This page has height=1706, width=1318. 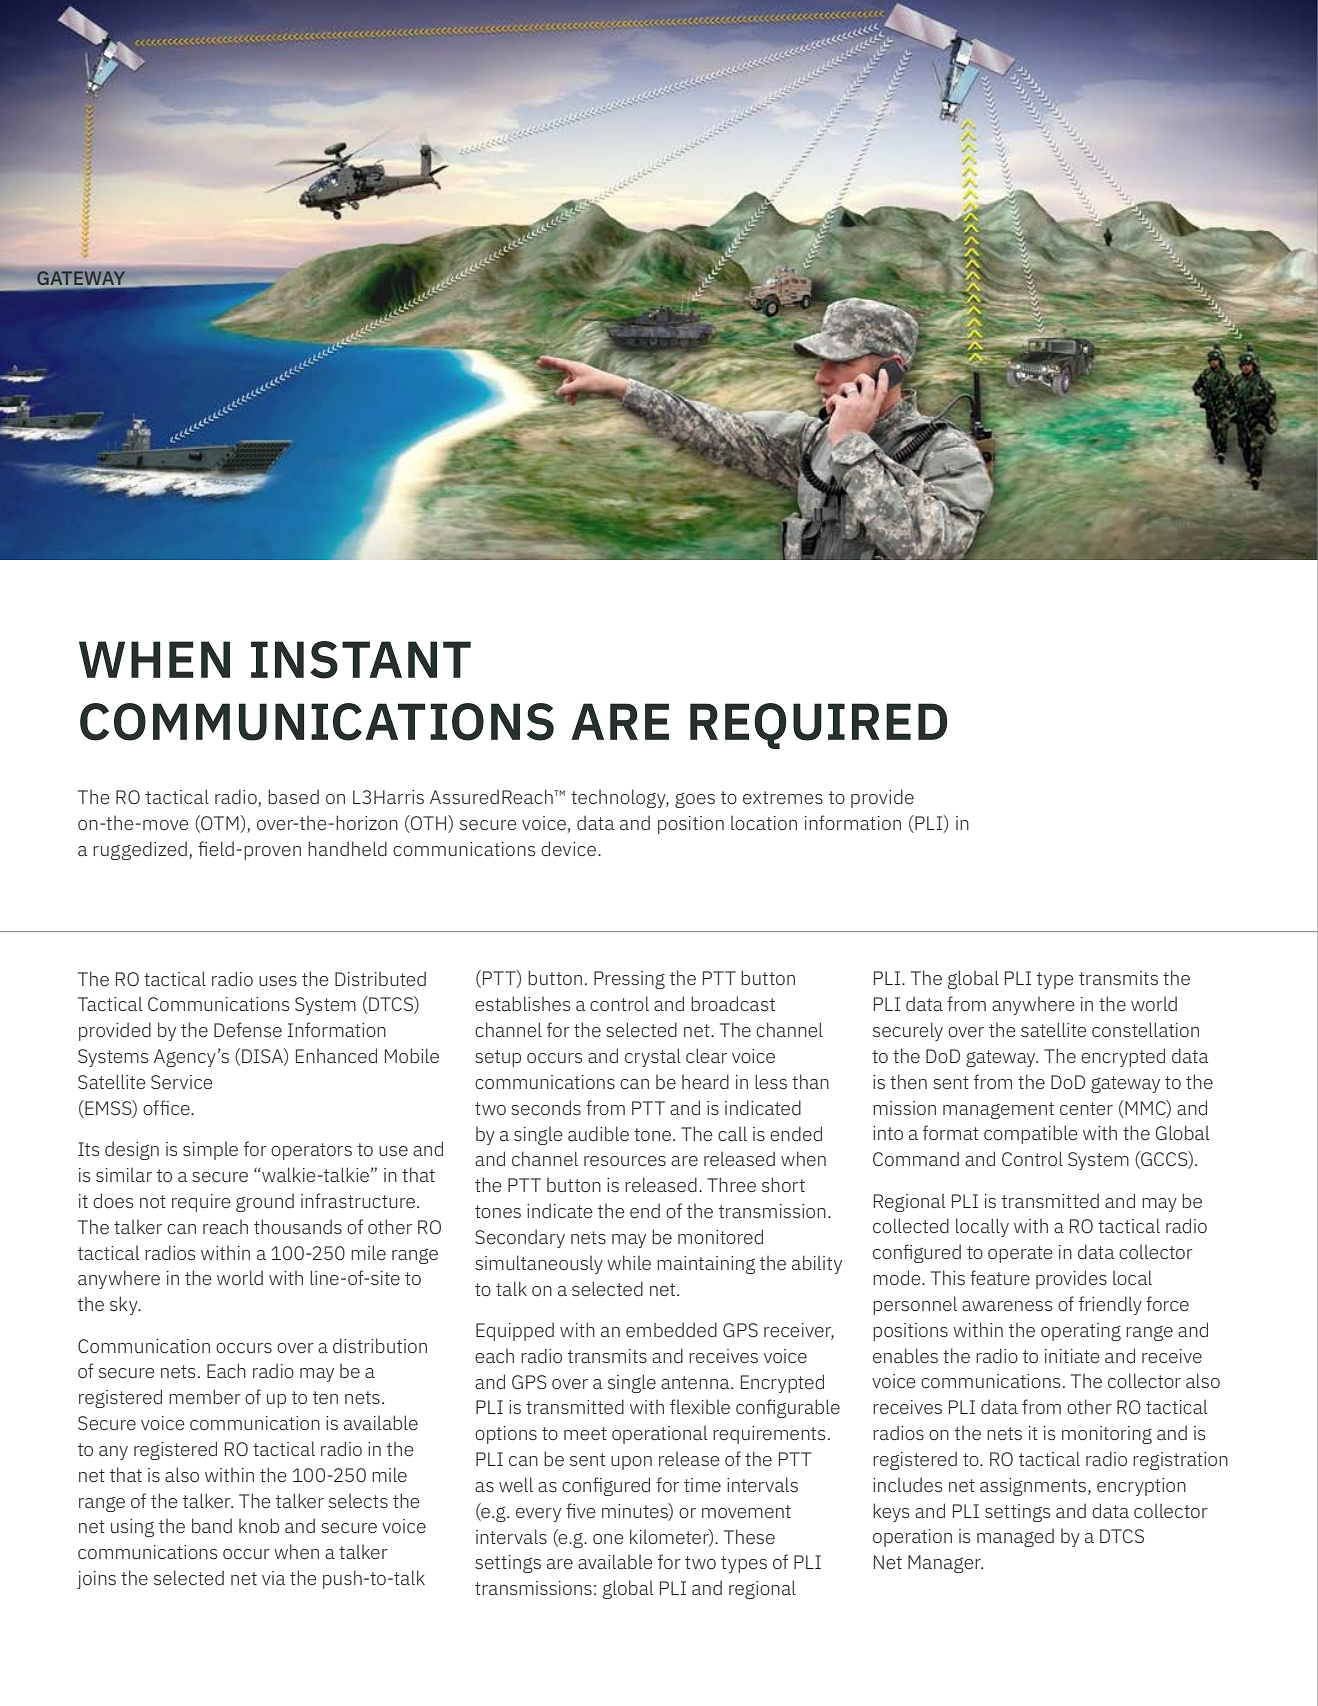 I want to click on band, so click(x=212, y=1525).
